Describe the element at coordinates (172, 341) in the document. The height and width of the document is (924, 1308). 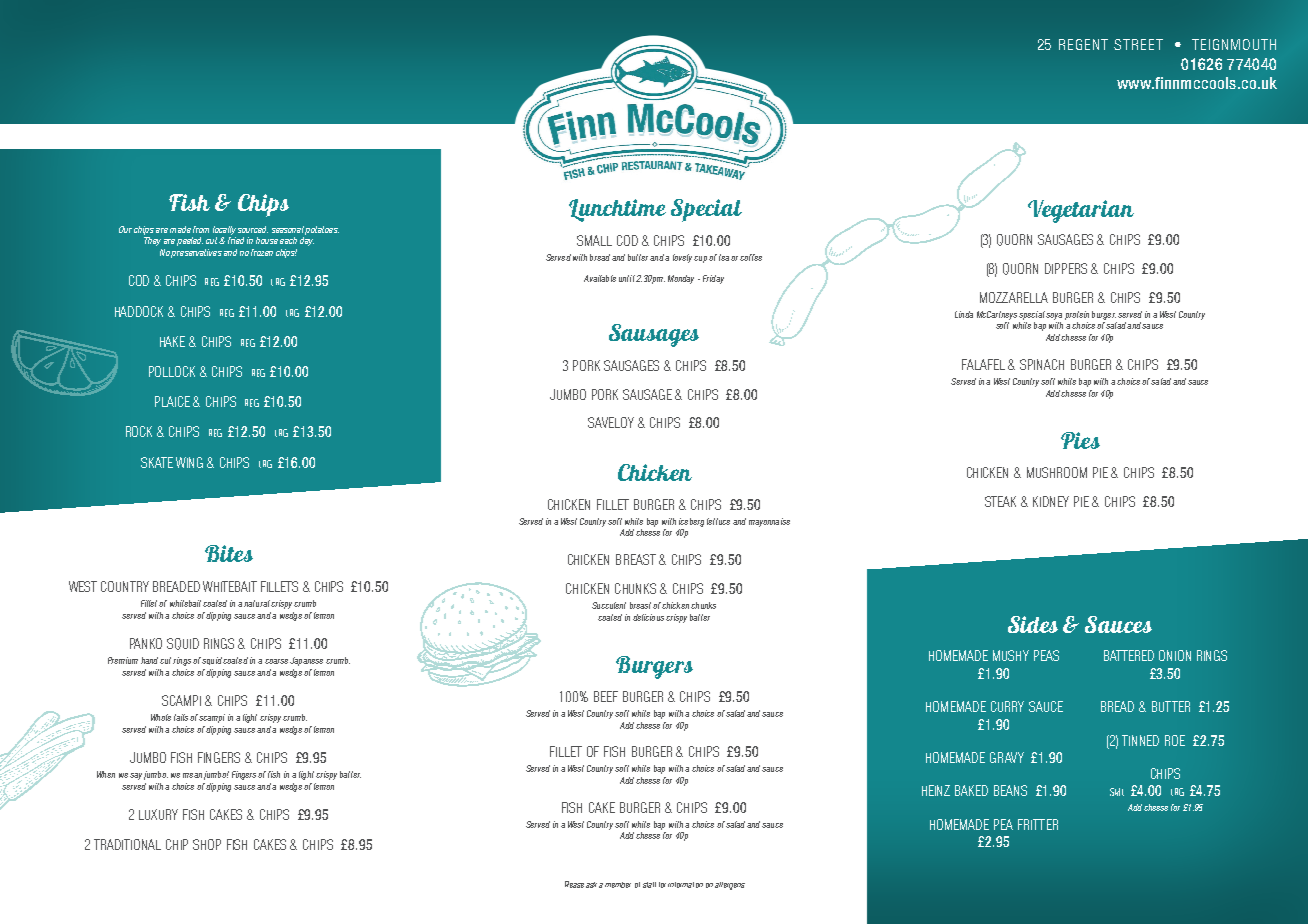
I see `HAKE` at that location.
